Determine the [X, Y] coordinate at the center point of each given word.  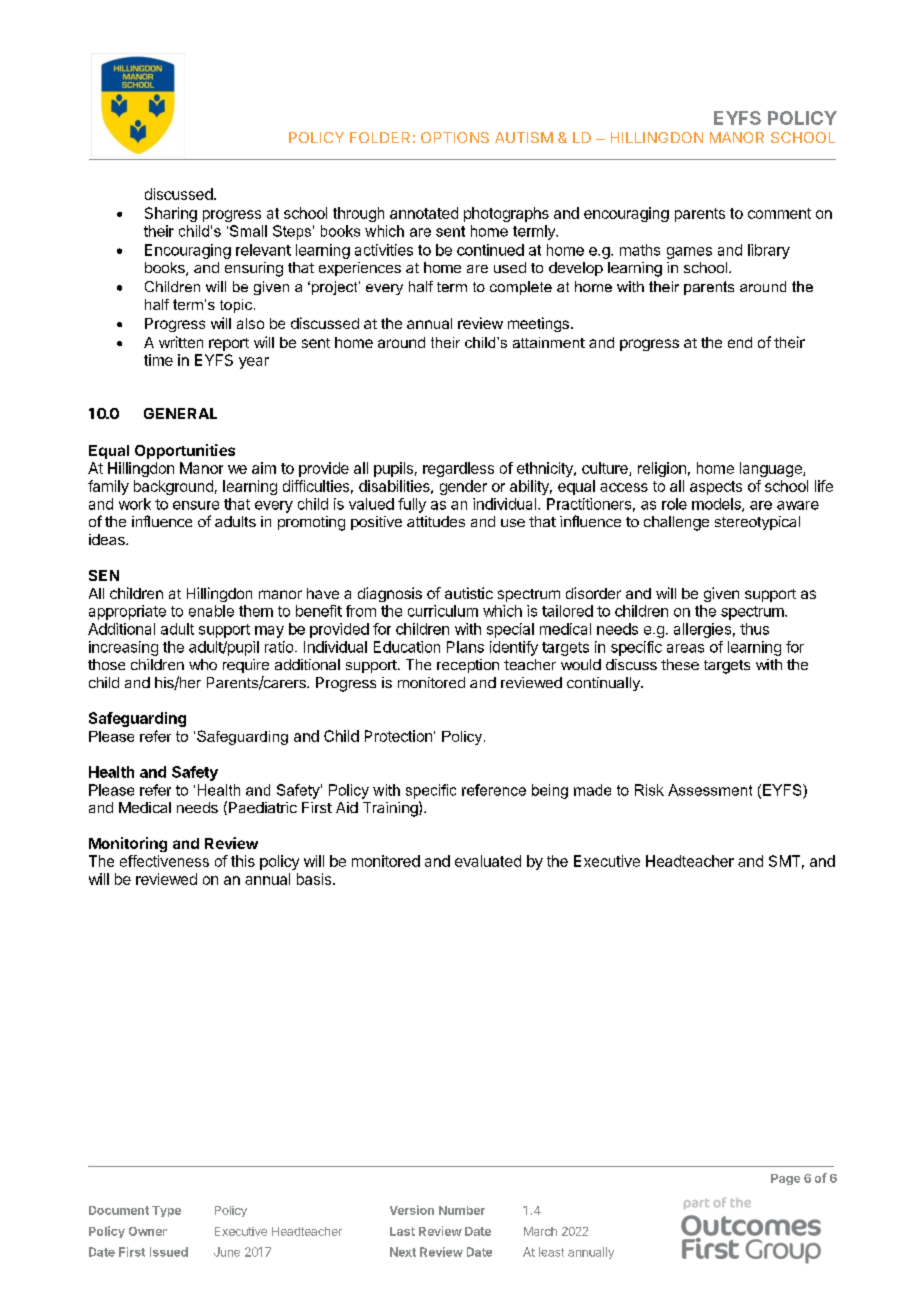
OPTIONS [455, 137]
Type [166, 1211]
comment [779, 213]
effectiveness [164, 861]
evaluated [488, 861]
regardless [458, 469]
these [680, 664]
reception [468, 666]
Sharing [171, 214]
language [772, 469]
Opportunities [185, 451]
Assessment [710, 790]
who [203, 664]
